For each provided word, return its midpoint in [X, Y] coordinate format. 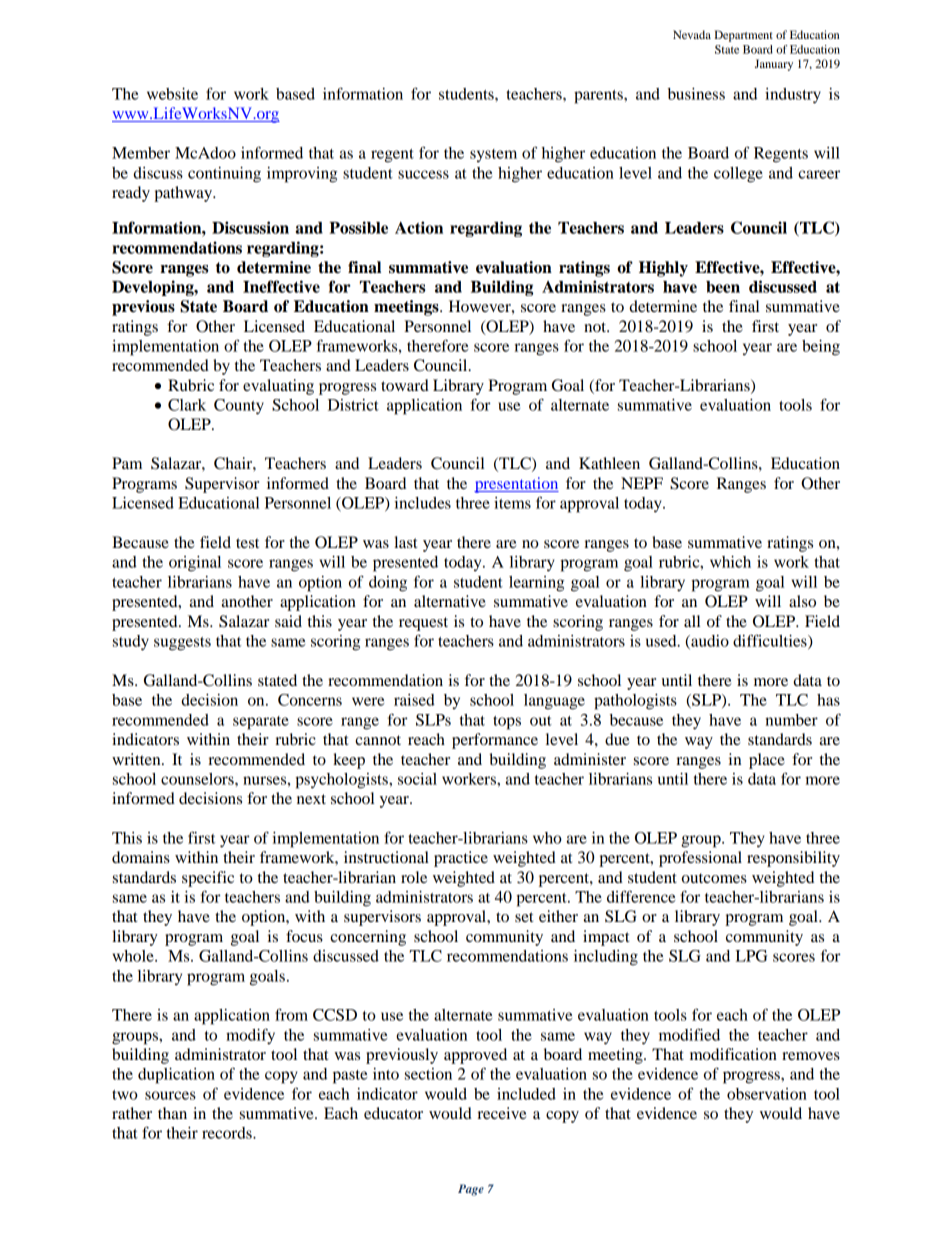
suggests [182, 644]
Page [471, 1190]
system [493, 155]
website [172, 94]
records [228, 1133]
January [774, 65]
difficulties [771, 641]
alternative [450, 601]
